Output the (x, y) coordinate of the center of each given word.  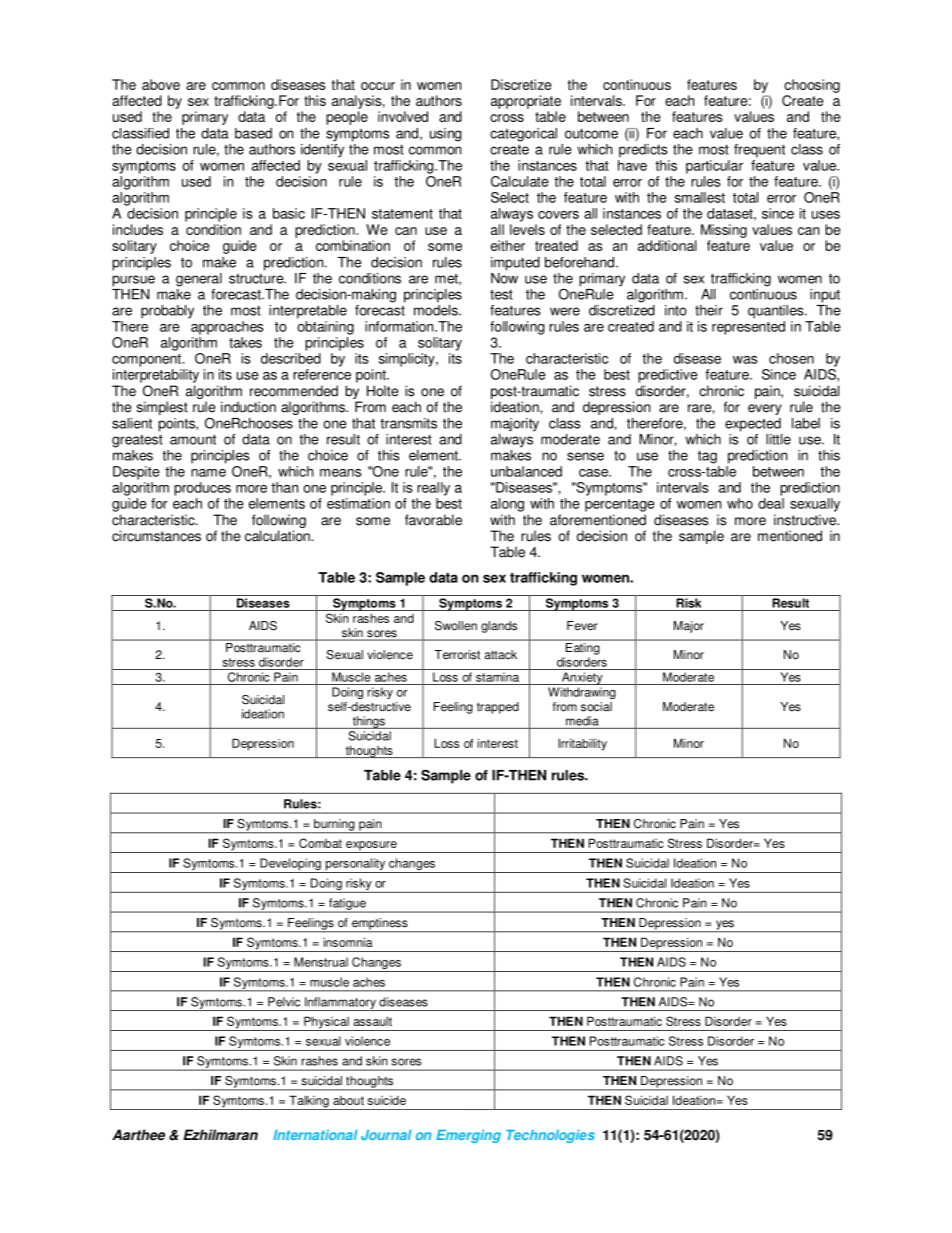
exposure (371, 847)
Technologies (550, 1136)
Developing (290, 865)
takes (245, 342)
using (445, 135)
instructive (806, 520)
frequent (759, 151)
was (745, 360)
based (253, 133)
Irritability (582, 744)
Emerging (468, 1136)
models (437, 310)
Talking (309, 1102)
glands (499, 627)
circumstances (156, 536)
